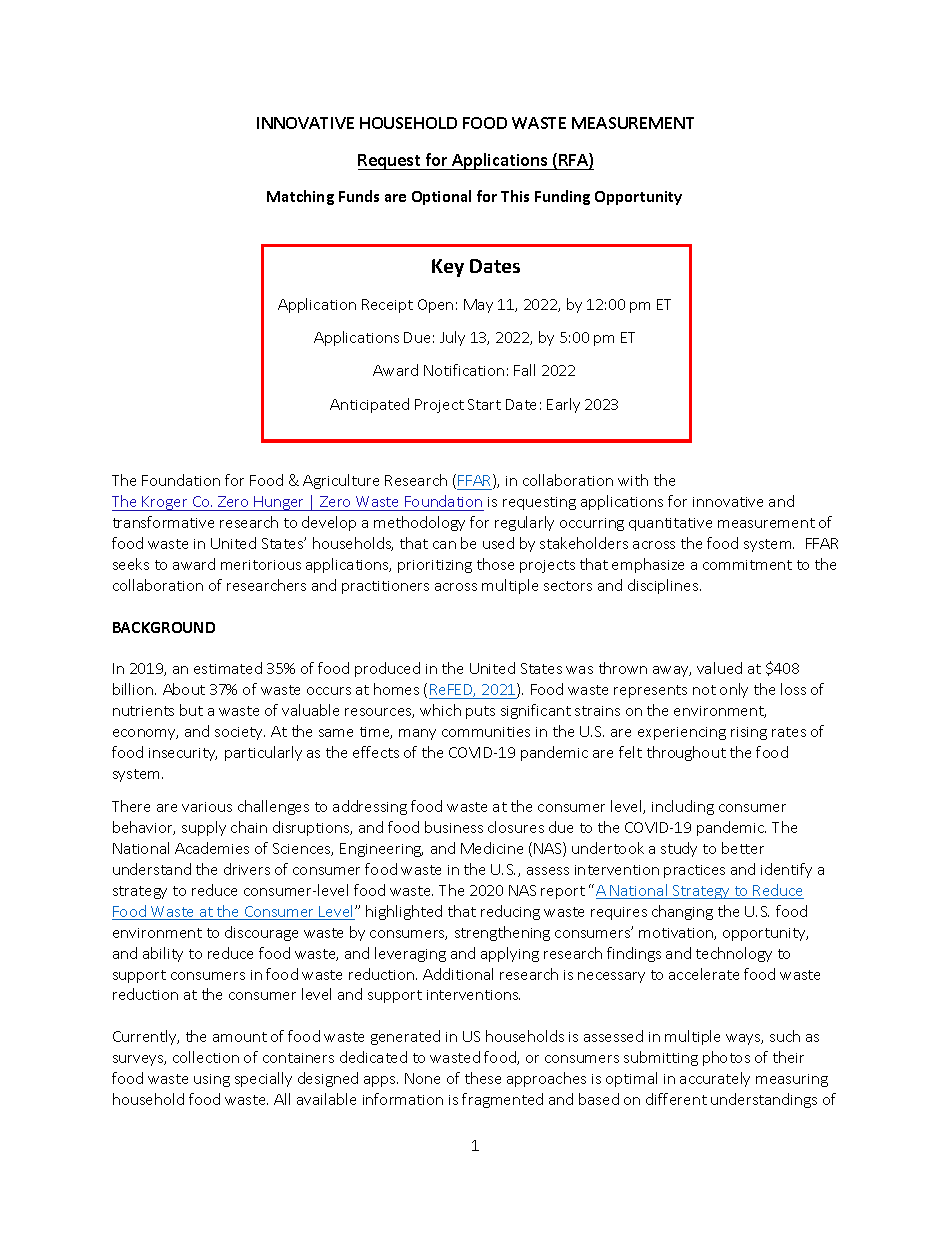 The width and height of the screenshot is (952, 1233). What do you see at coordinates (633, 480) in the screenshot?
I see `with` at bounding box center [633, 480].
